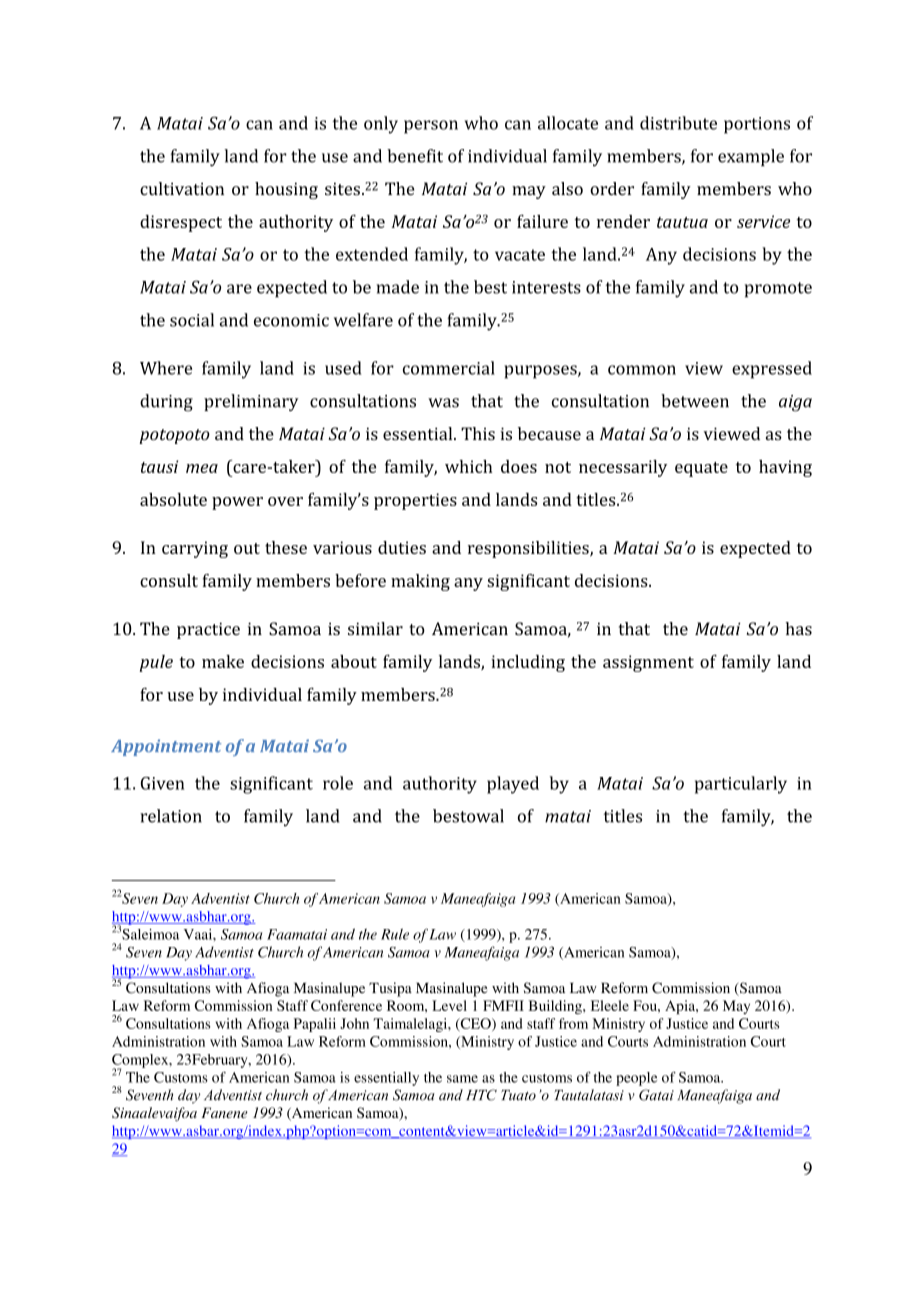 The image size is (924, 1308). Describe the element at coordinates (202, 468) in the screenshot. I see `mea` at that location.
